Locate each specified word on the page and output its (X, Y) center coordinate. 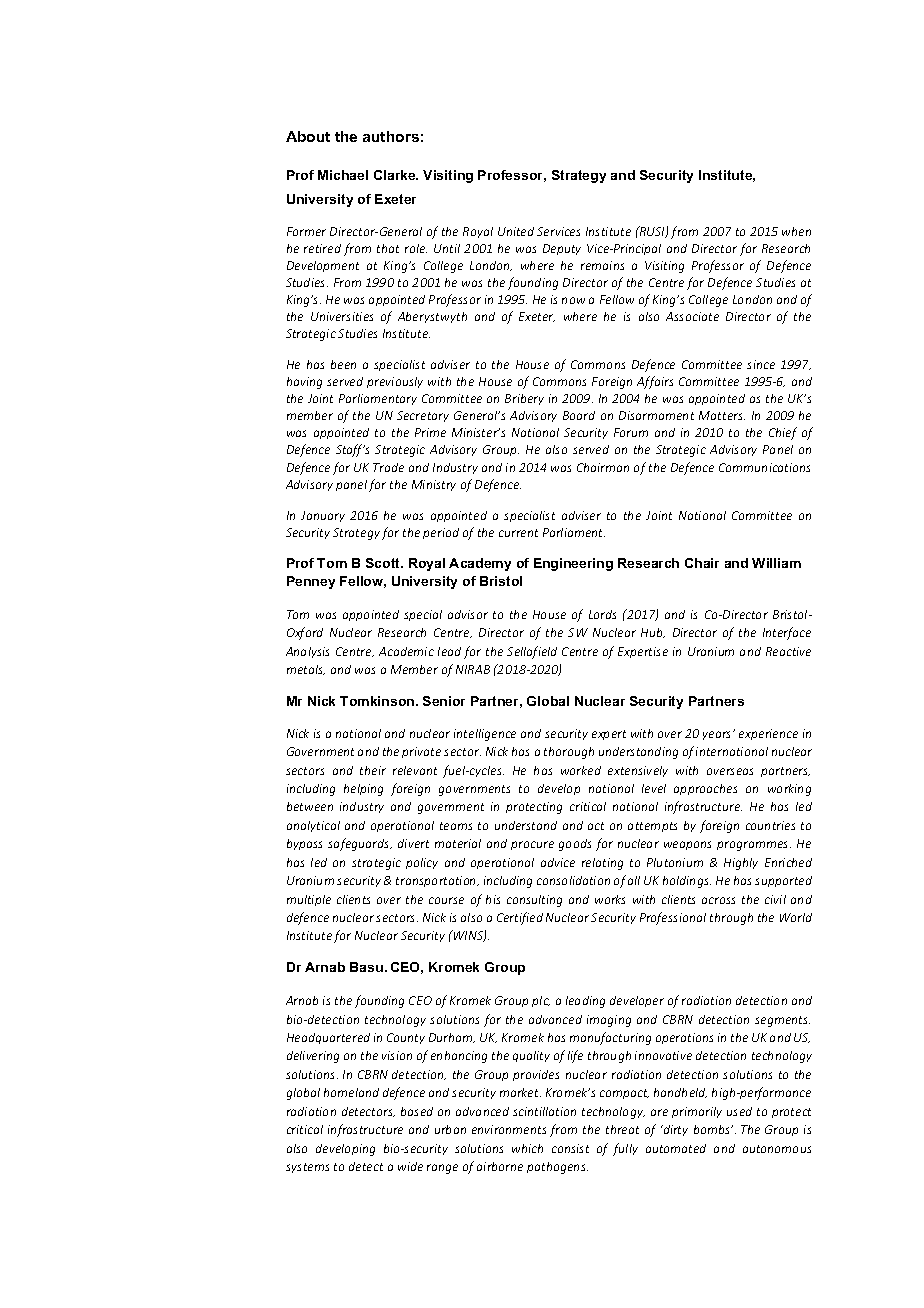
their (373, 770)
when (796, 231)
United (516, 231)
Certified (520, 918)
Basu (368, 967)
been (343, 364)
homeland (351, 1092)
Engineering (573, 564)
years (718, 735)
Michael (343, 175)
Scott (384, 563)
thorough (569, 753)
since (761, 364)
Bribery (524, 399)
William (776, 563)
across (718, 900)
